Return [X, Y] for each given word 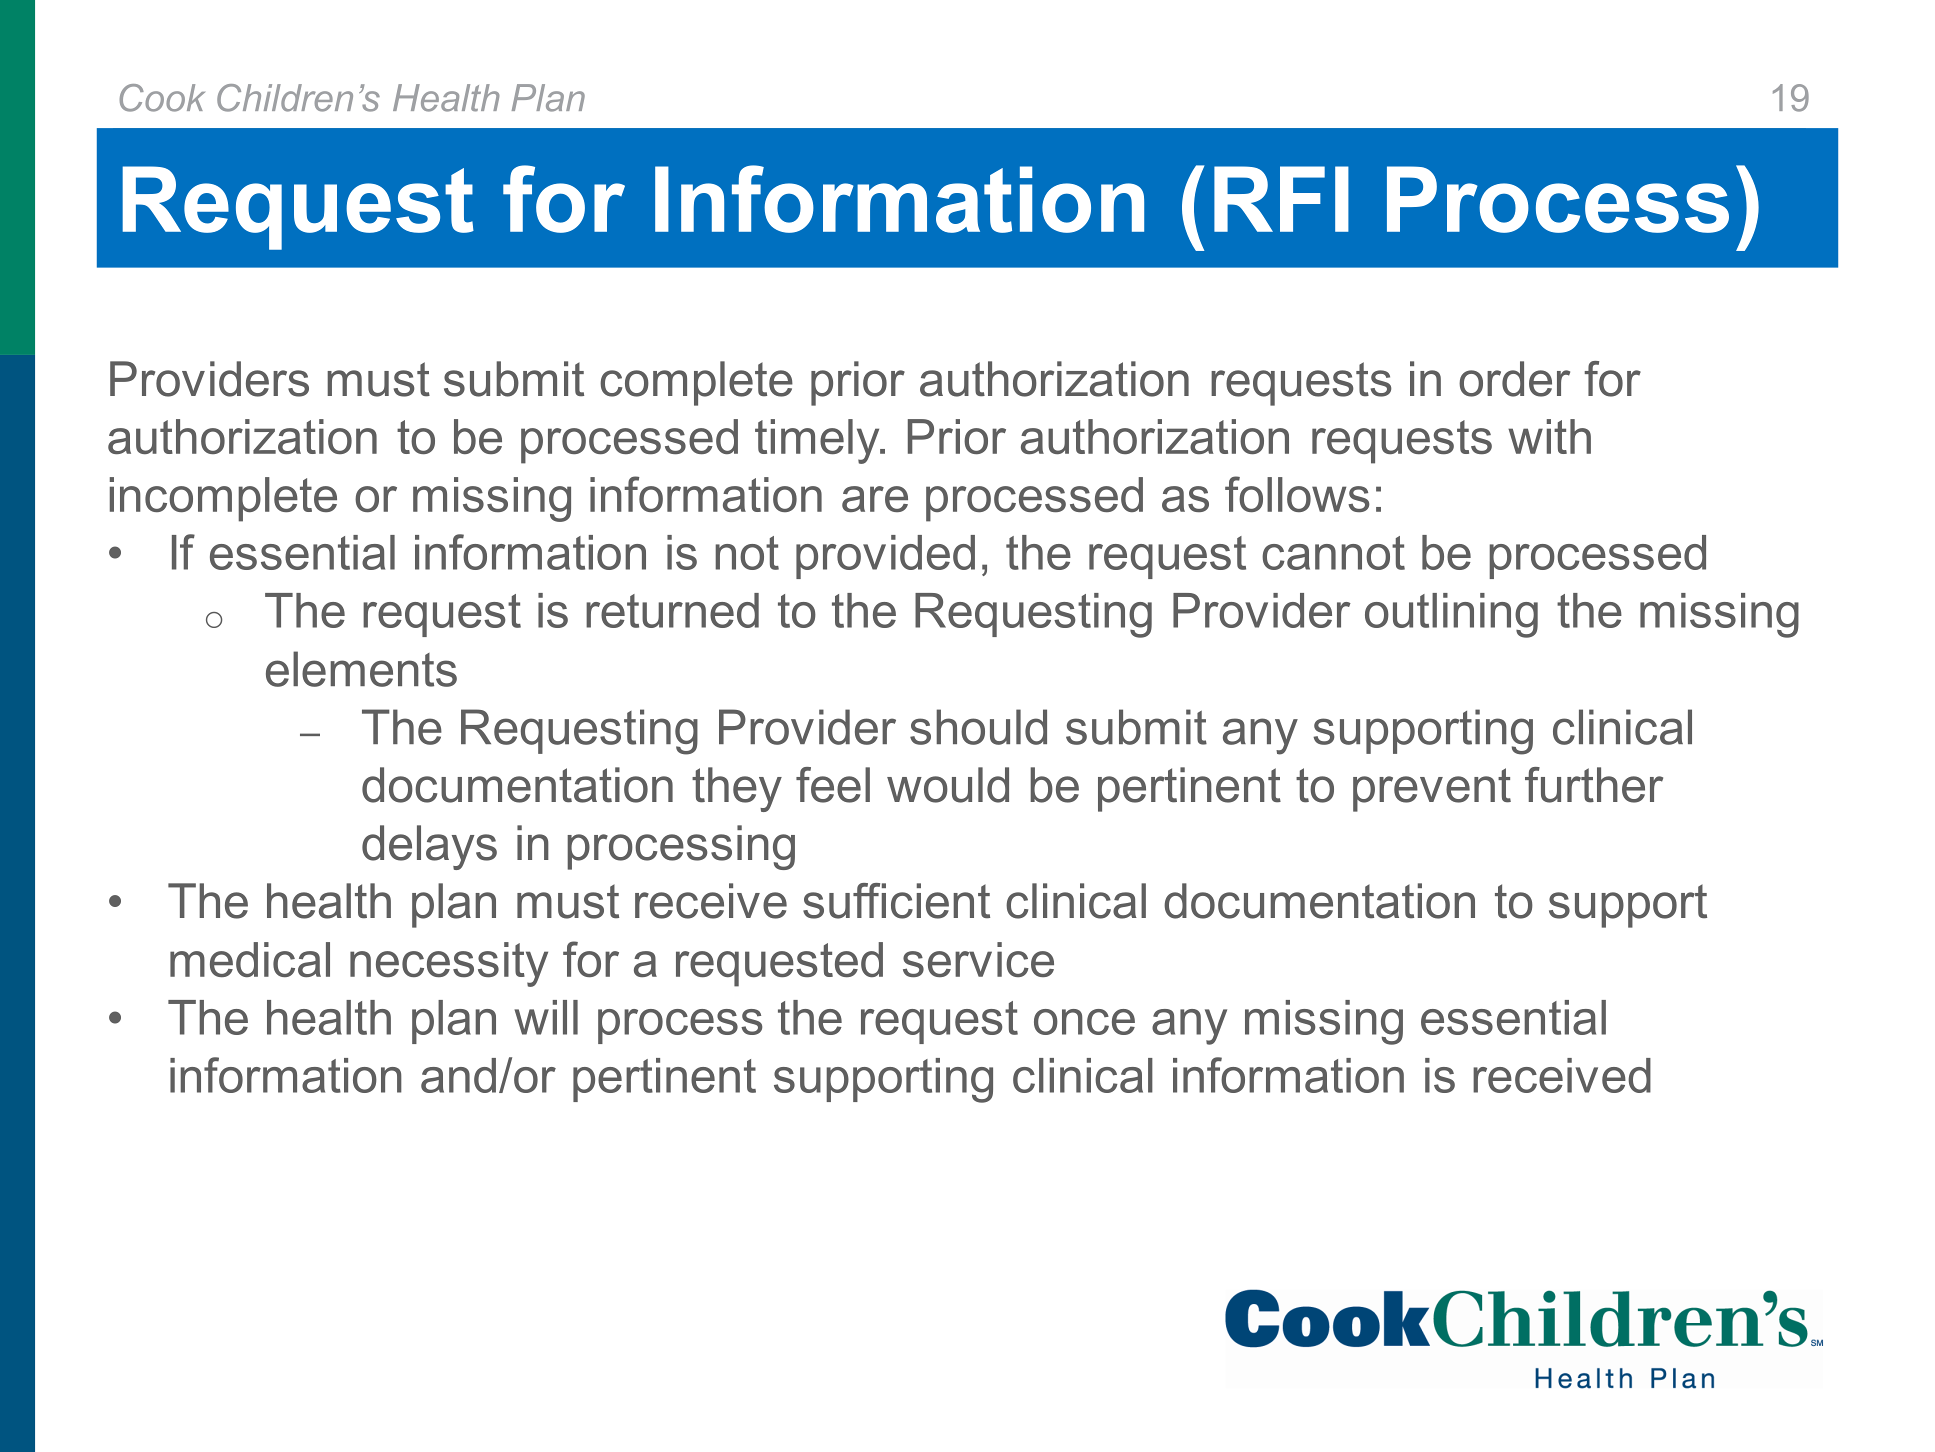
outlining [1451, 615]
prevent [1432, 790]
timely [818, 441]
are [875, 499]
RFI [1281, 199]
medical [250, 959]
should [978, 727]
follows [1297, 494]
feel [833, 785]
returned [672, 610]
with [1549, 436]
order [1514, 379]
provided [885, 557]
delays [429, 847]
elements [361, 669]
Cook [162, 98]
